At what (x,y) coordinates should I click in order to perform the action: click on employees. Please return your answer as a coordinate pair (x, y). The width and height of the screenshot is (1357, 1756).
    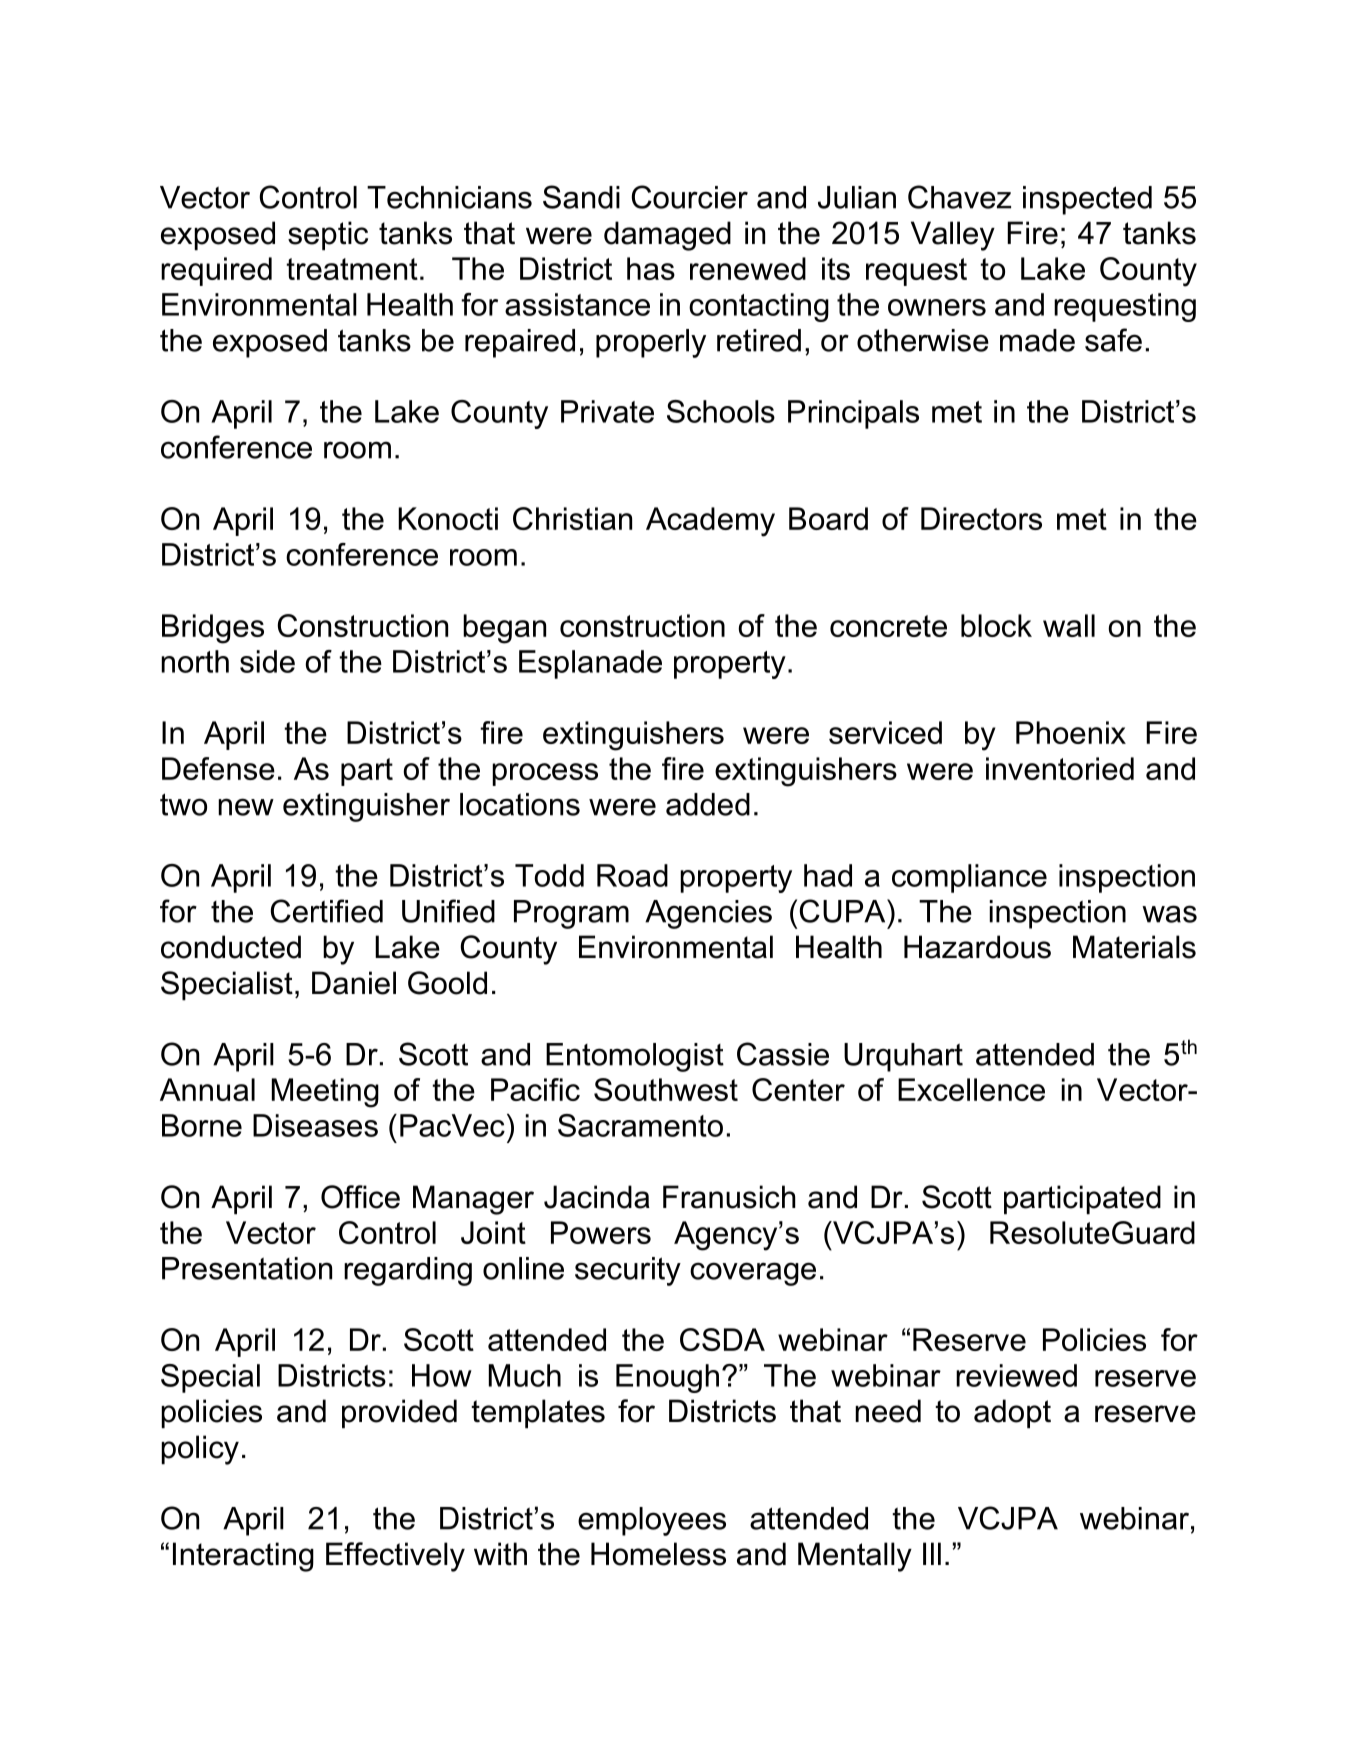
    Looking at the image, I should click on (652, 1521).
